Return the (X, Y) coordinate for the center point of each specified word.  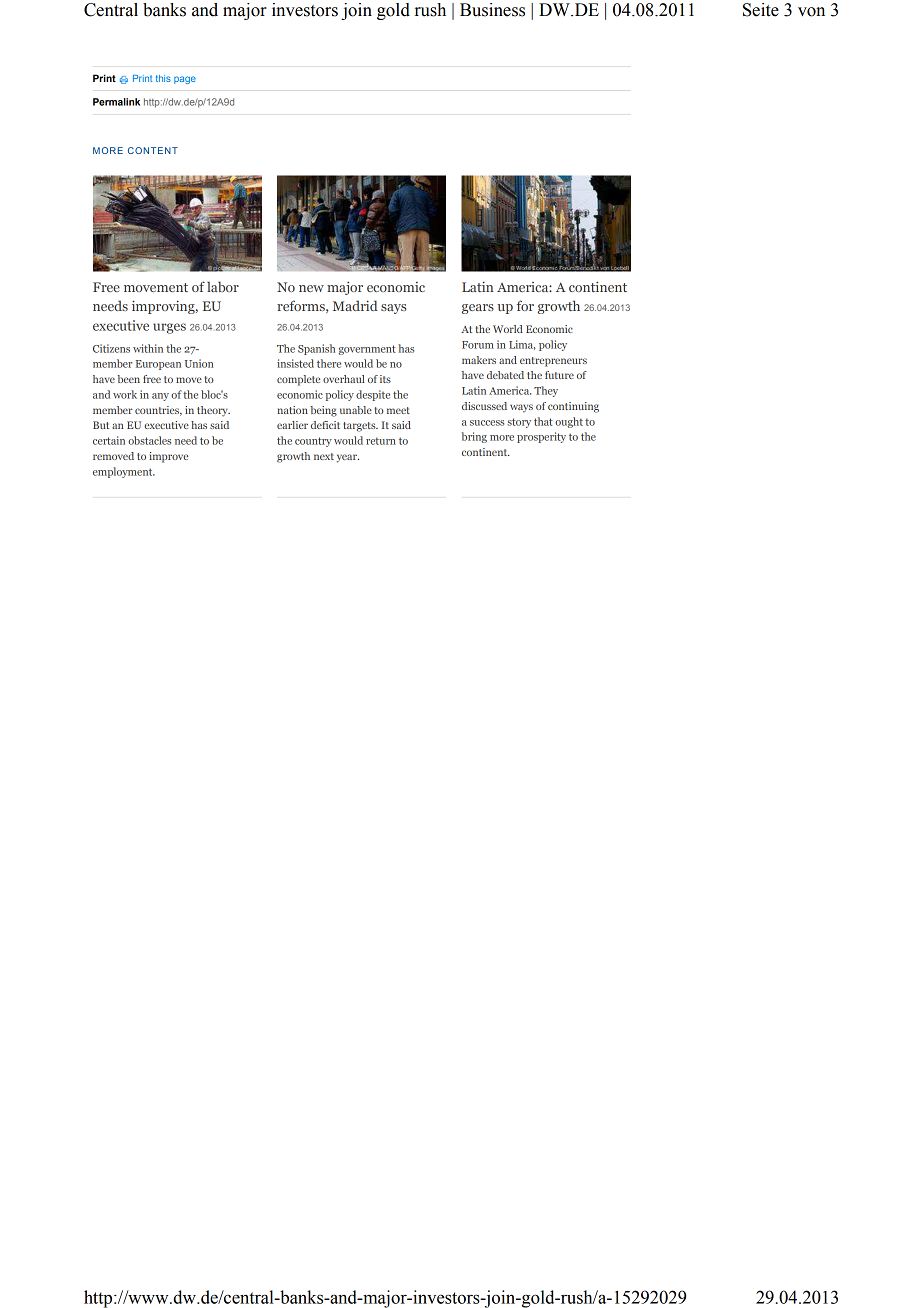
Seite (761, 10)
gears (478, 309)
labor (223, 286)
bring (474, 437)
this (163, 78)
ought (569, 422)
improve (168, 457)
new (311, 288)
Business (492, 10)
